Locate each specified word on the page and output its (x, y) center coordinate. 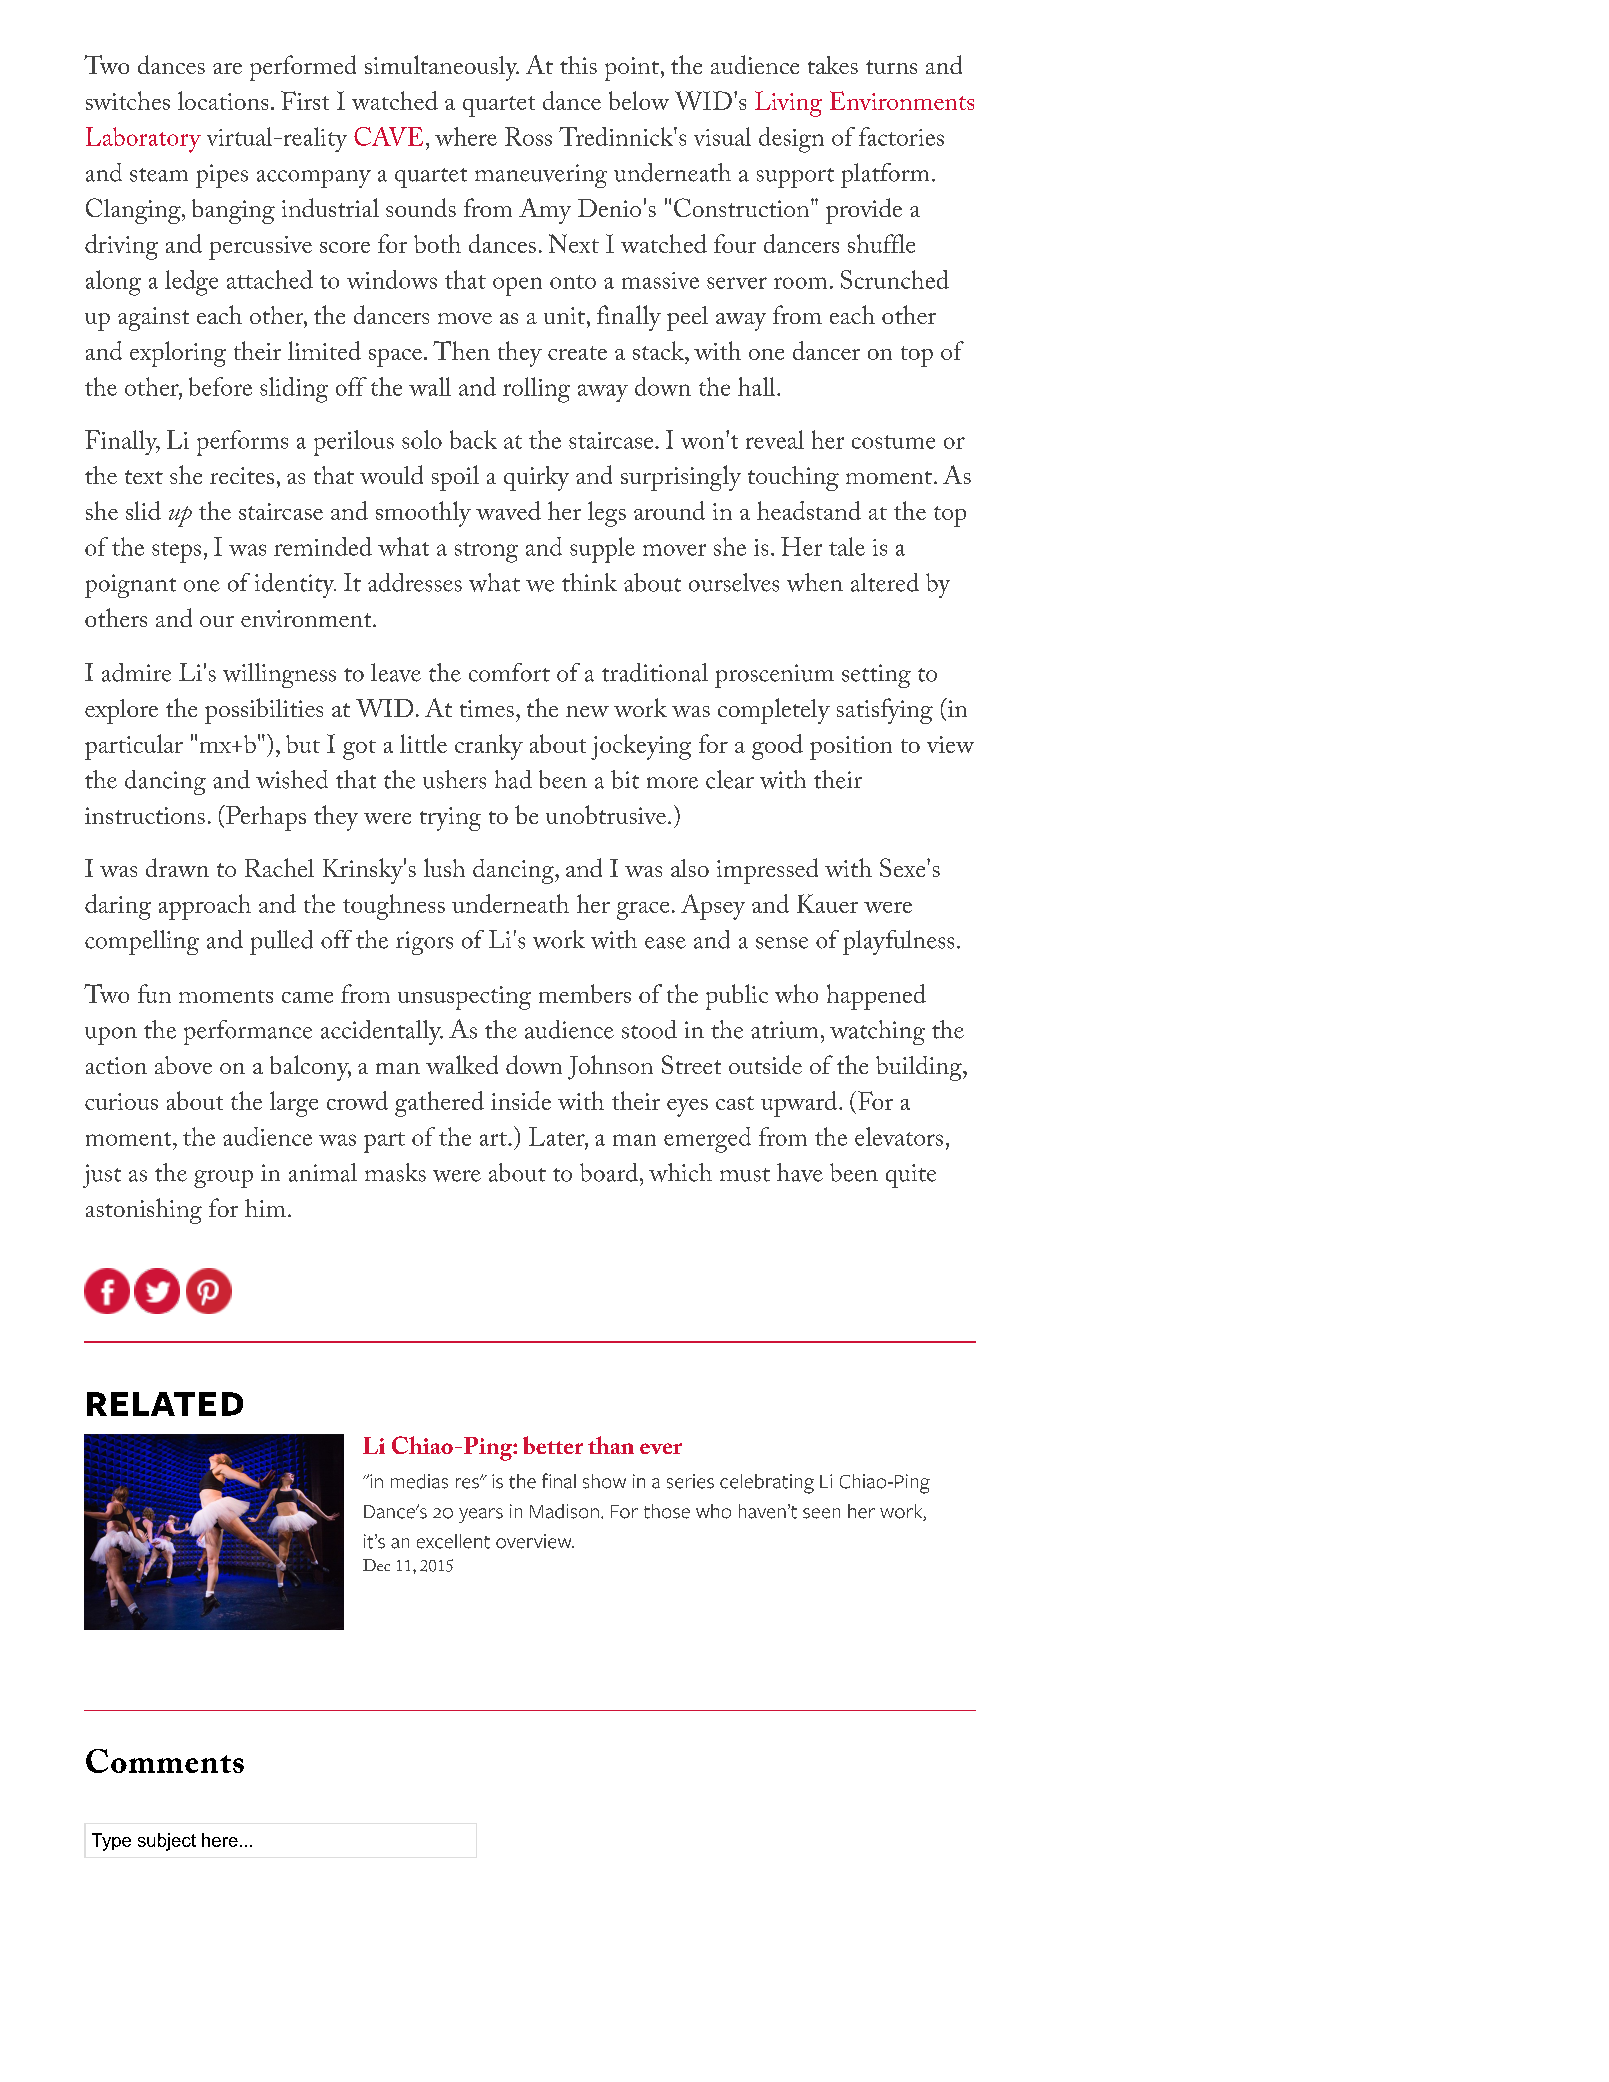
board (610, 1172)
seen (821, 1513)
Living (788, 104)
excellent (453, 1541)
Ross (528, 136)
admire (136, 672)
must (745, 1175)
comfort (509, 672)
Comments (165, 1761)
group (223, 1179)
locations (223, 100)
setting (876, 676)
